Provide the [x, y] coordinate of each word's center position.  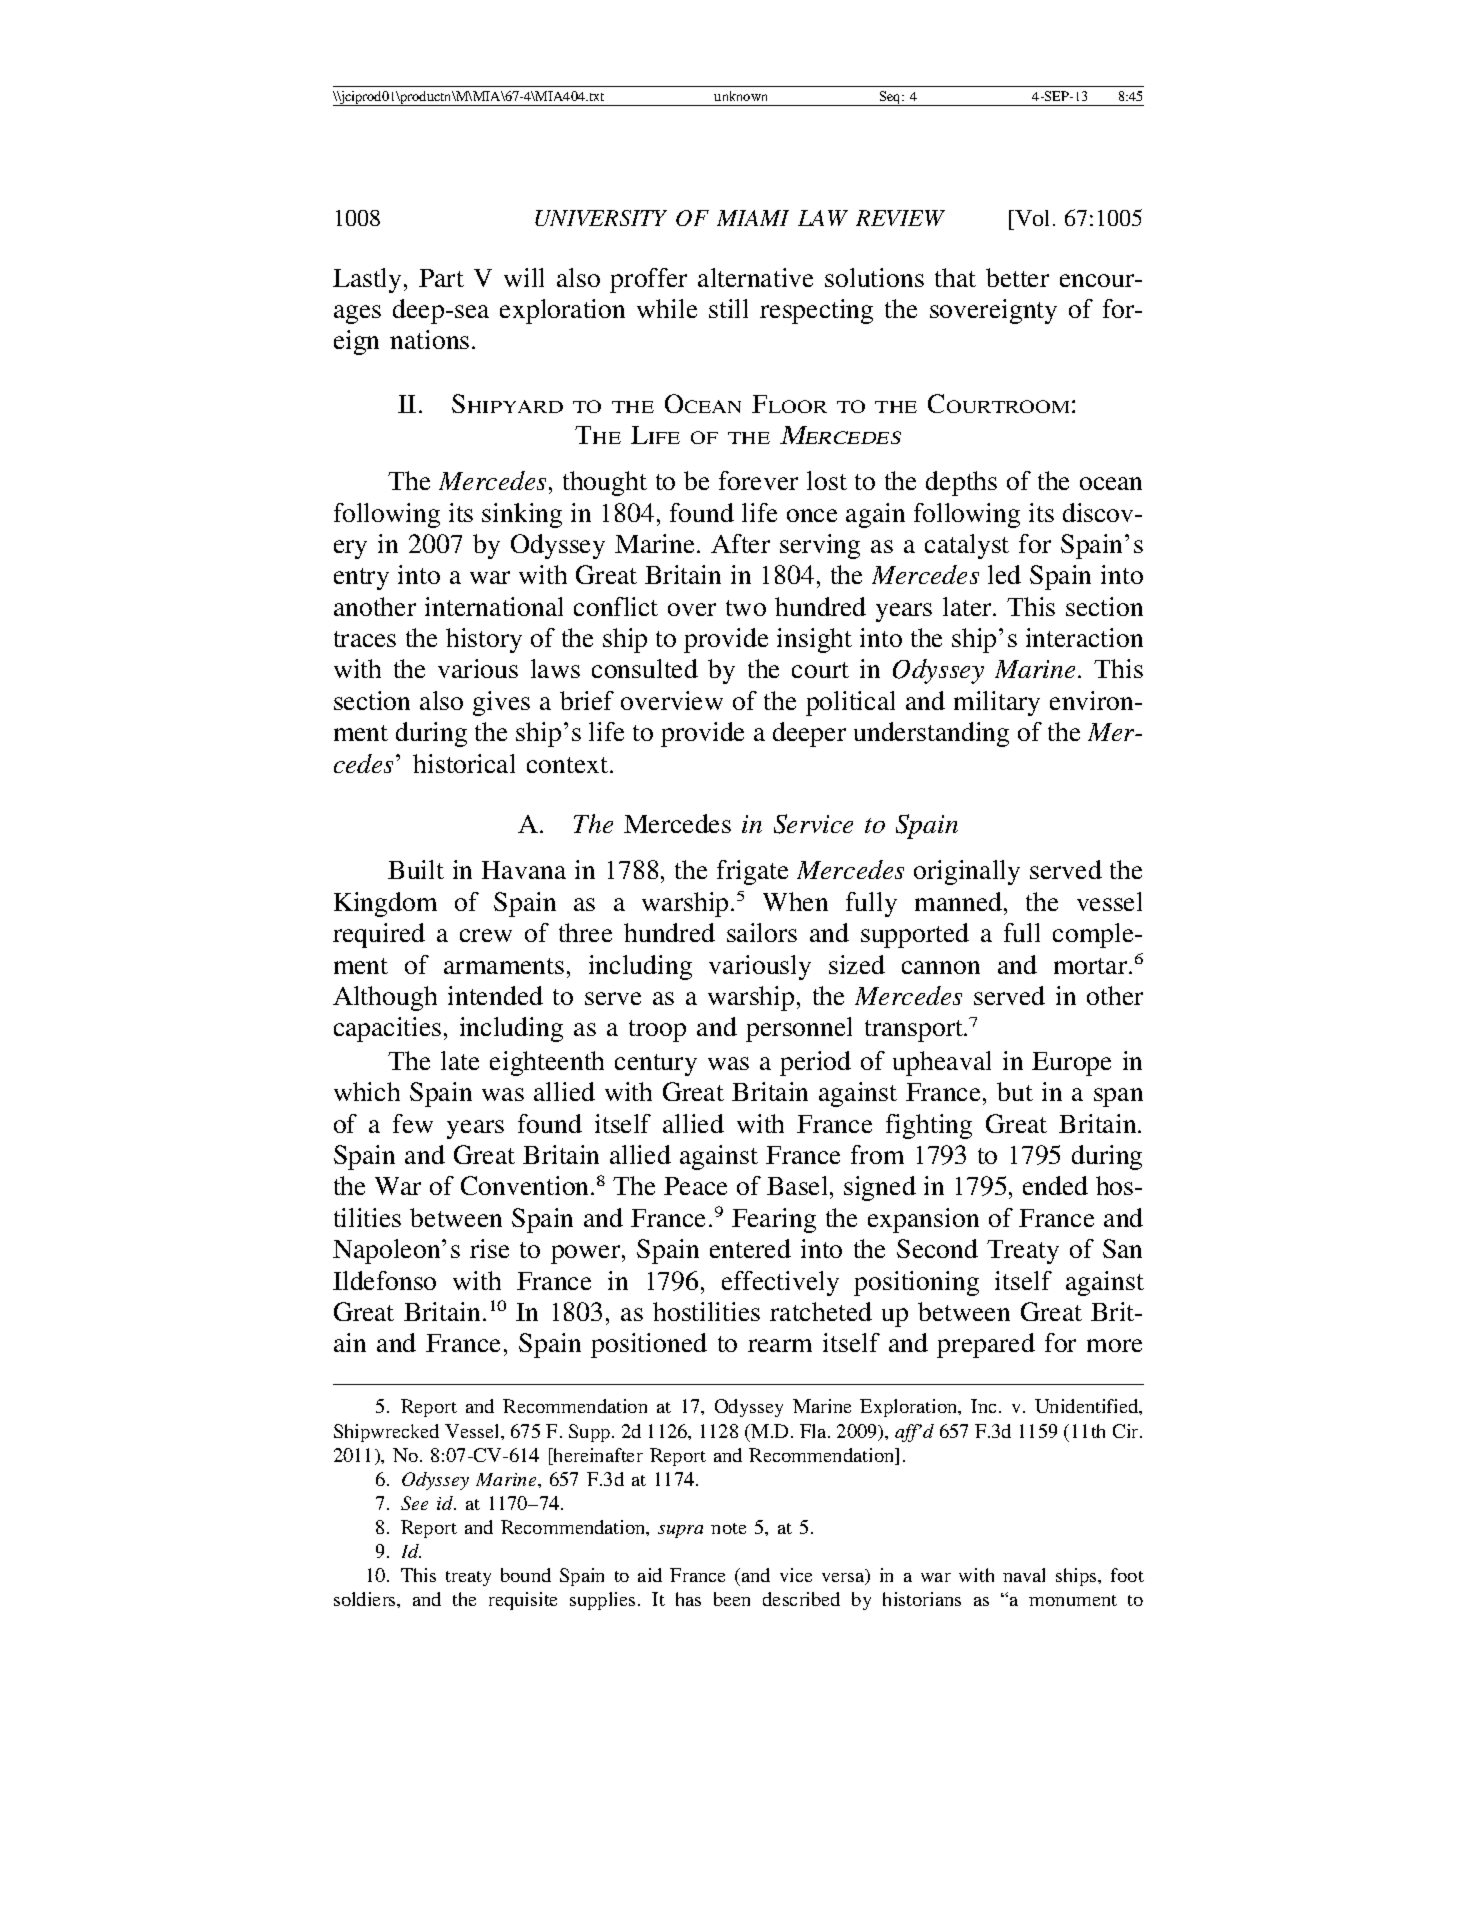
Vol [1033, 218]
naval [1024, 1575]
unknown [740, 96]
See [414, 1503]
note [728, 1528]
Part [441, 278]
